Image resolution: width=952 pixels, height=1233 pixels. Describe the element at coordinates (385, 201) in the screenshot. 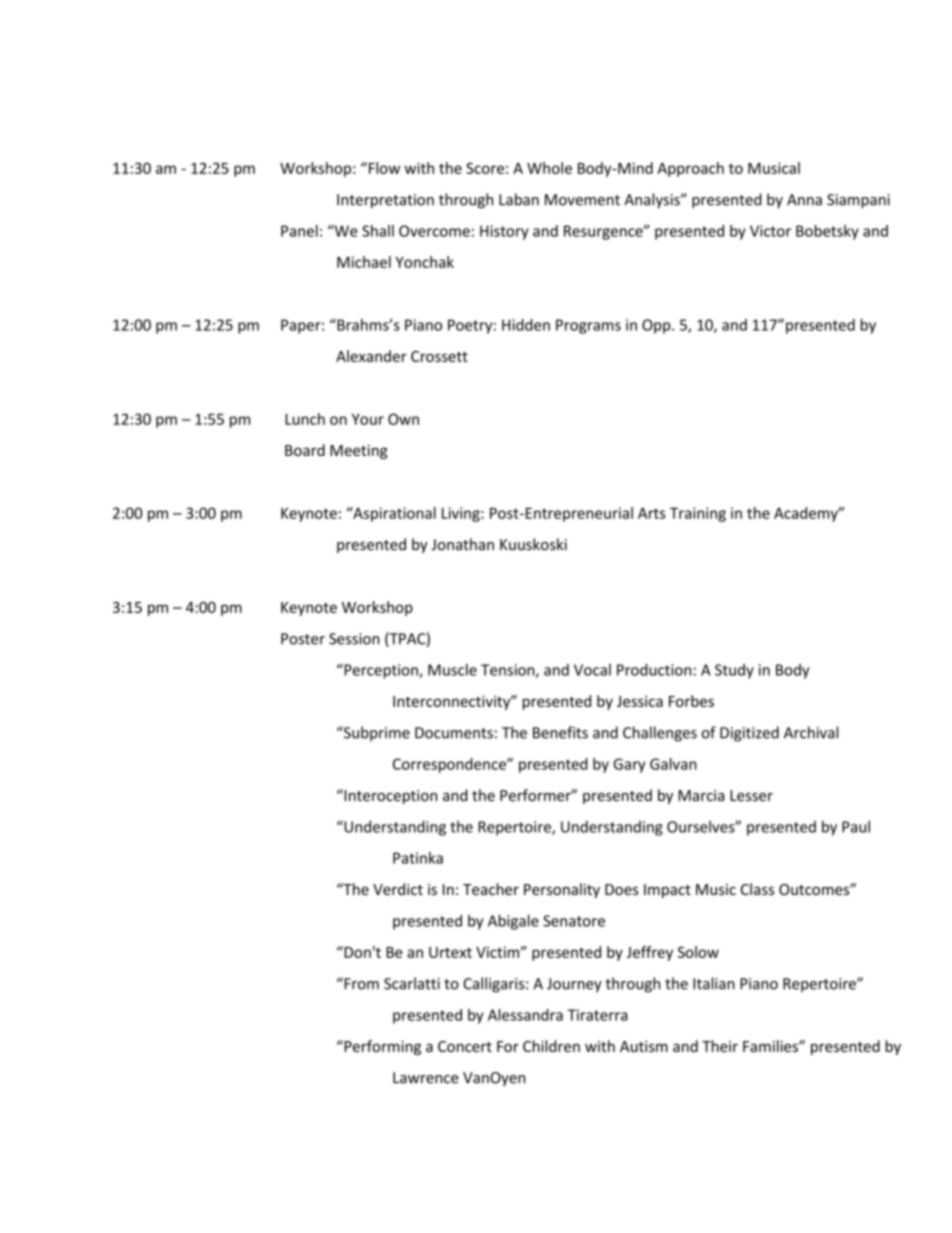

I see `Interpretation` at that location.
